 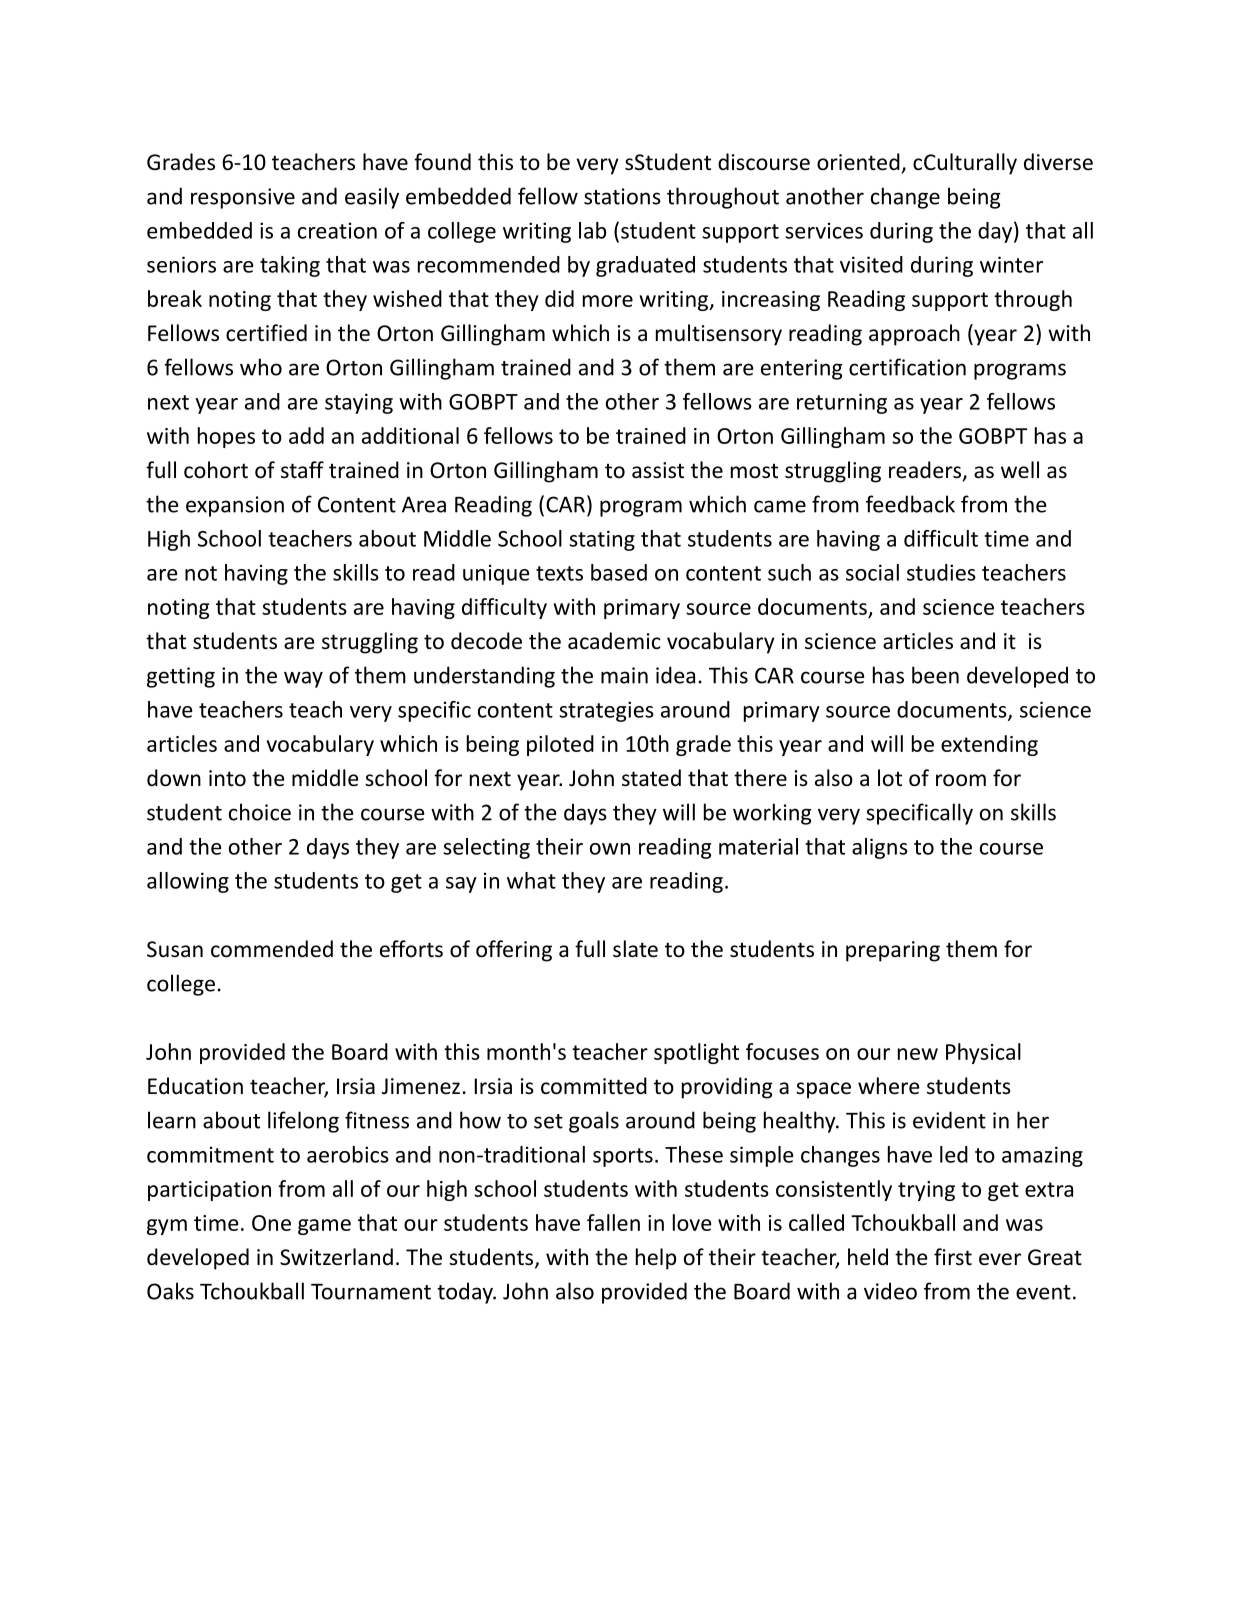 What do you see at coordinates (243, 198) in the screenshot?
I see `responsive` at bounding box center [243, 198].
